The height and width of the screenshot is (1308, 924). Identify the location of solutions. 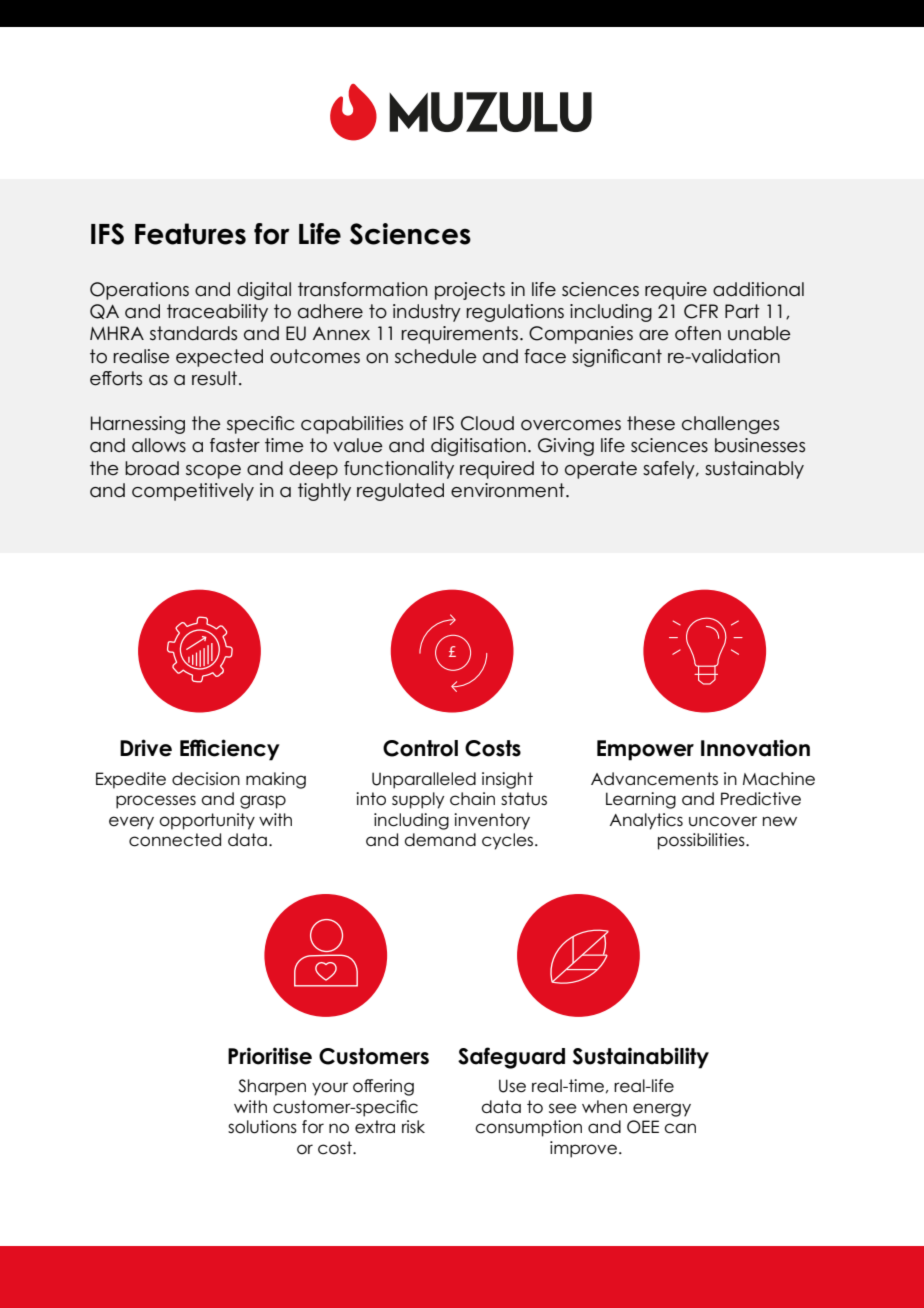
(262, 1127).
